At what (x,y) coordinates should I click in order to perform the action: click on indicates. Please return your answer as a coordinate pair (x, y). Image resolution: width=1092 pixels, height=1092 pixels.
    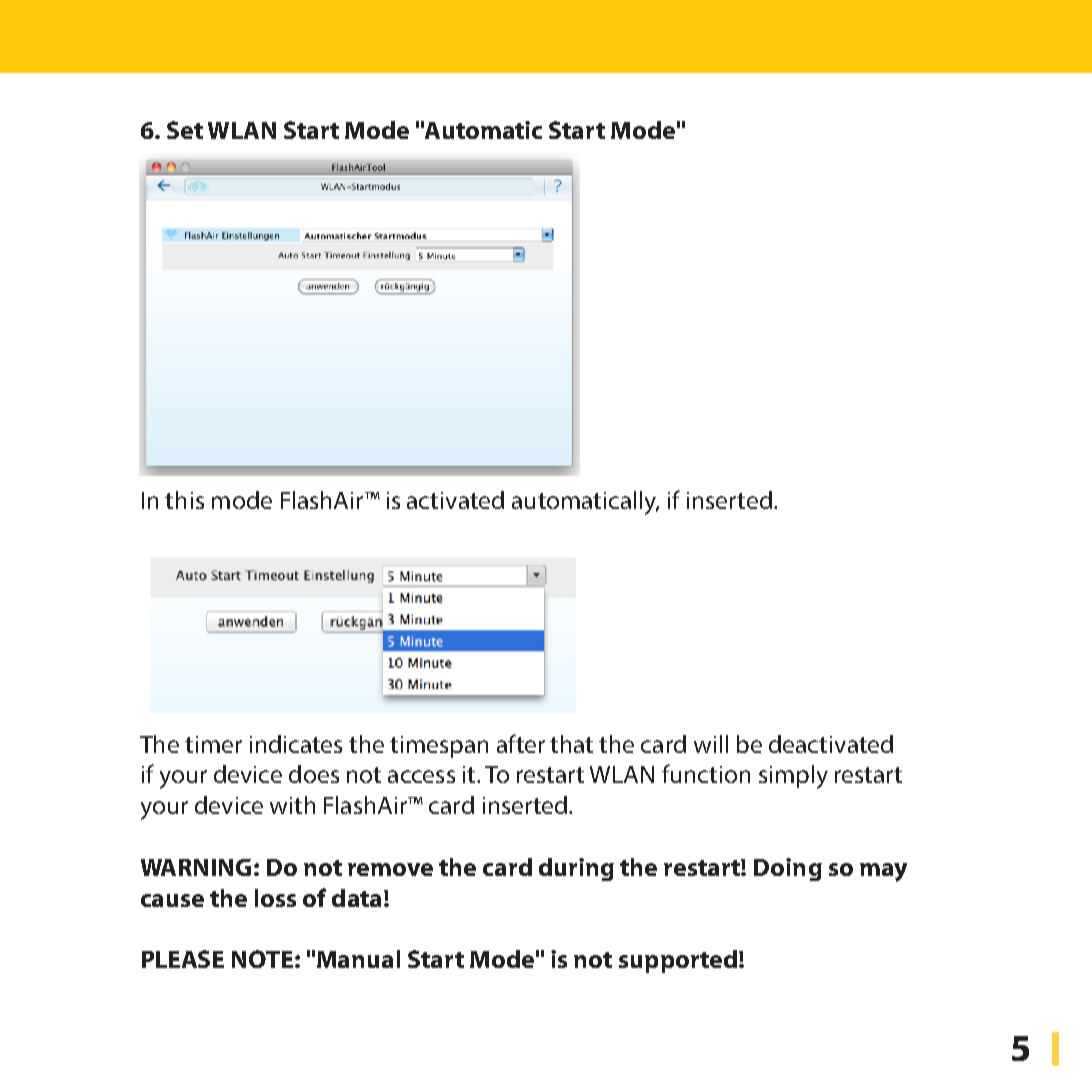
    Looking at the image, I should click on (296, 744).
